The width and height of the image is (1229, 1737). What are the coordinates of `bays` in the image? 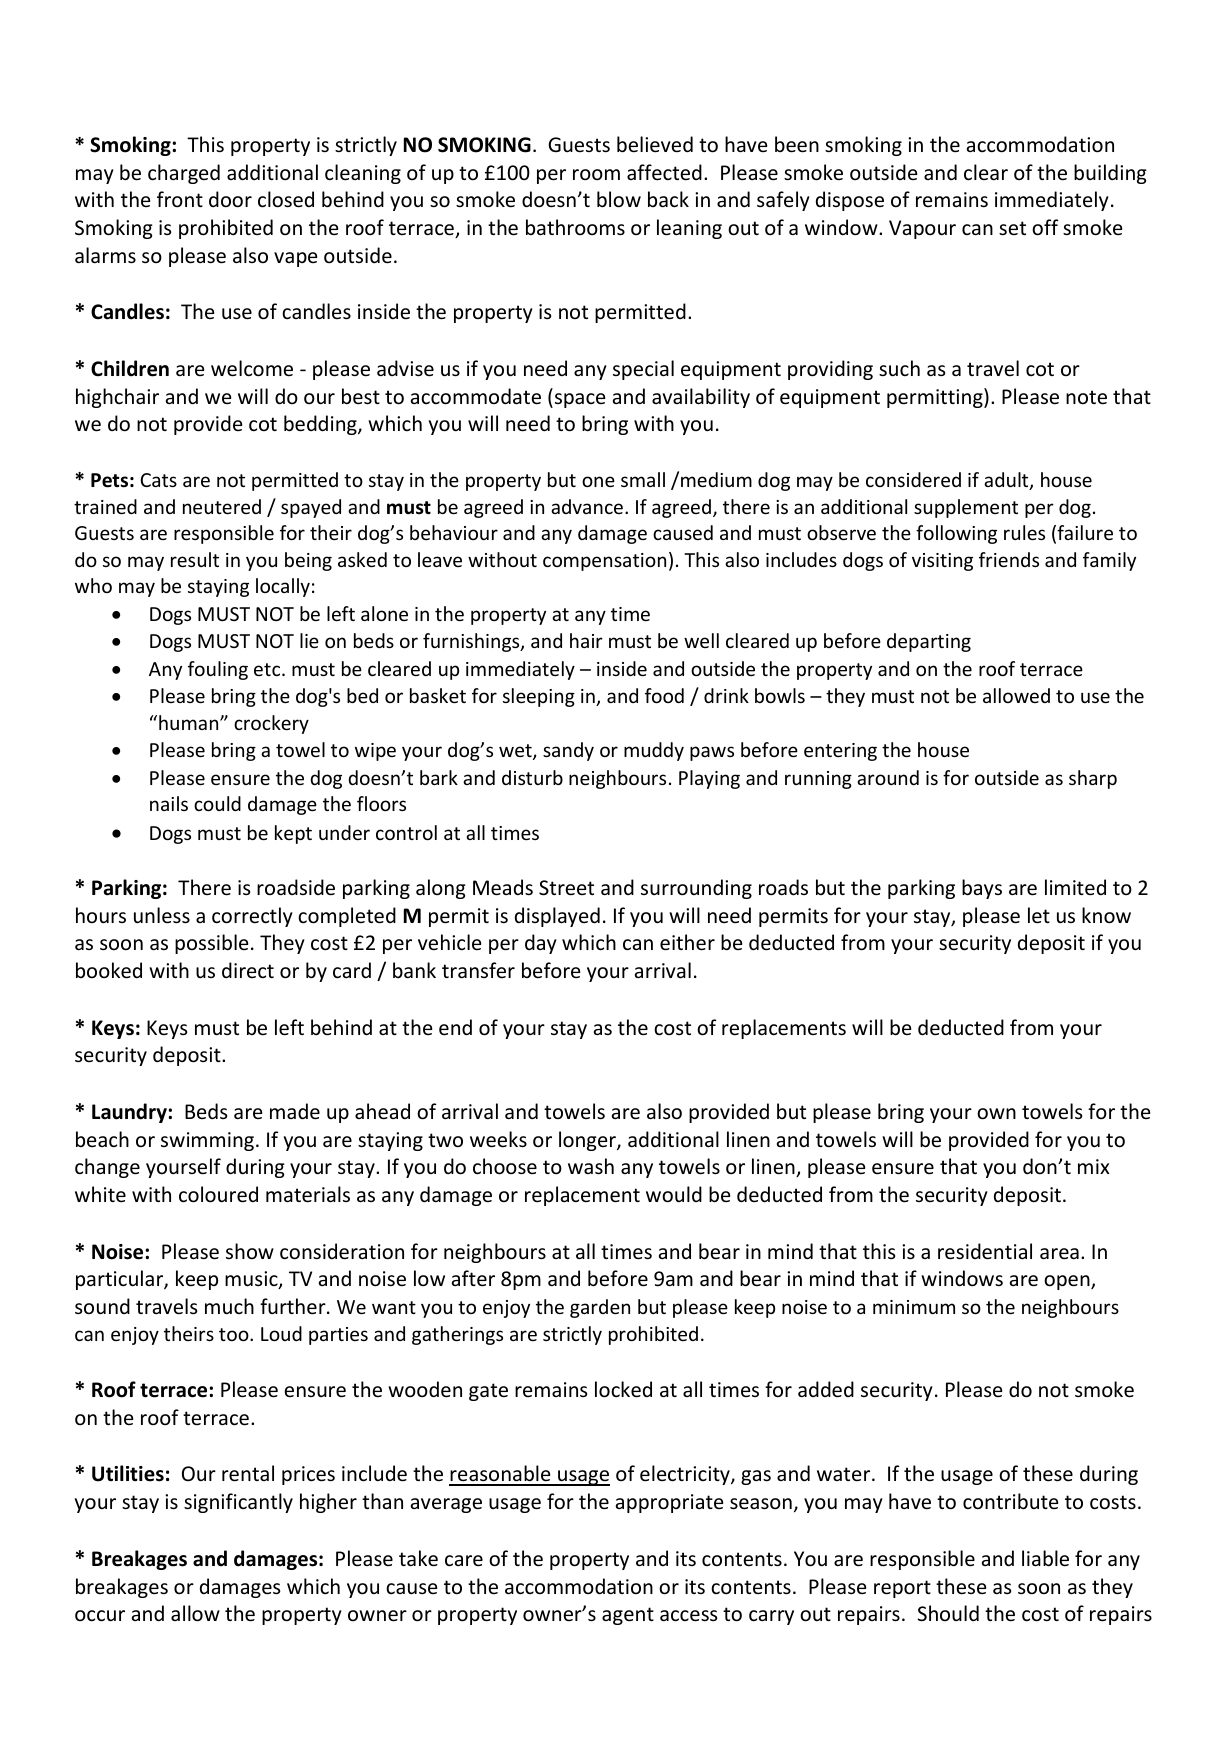 It's located at (982, 889).
